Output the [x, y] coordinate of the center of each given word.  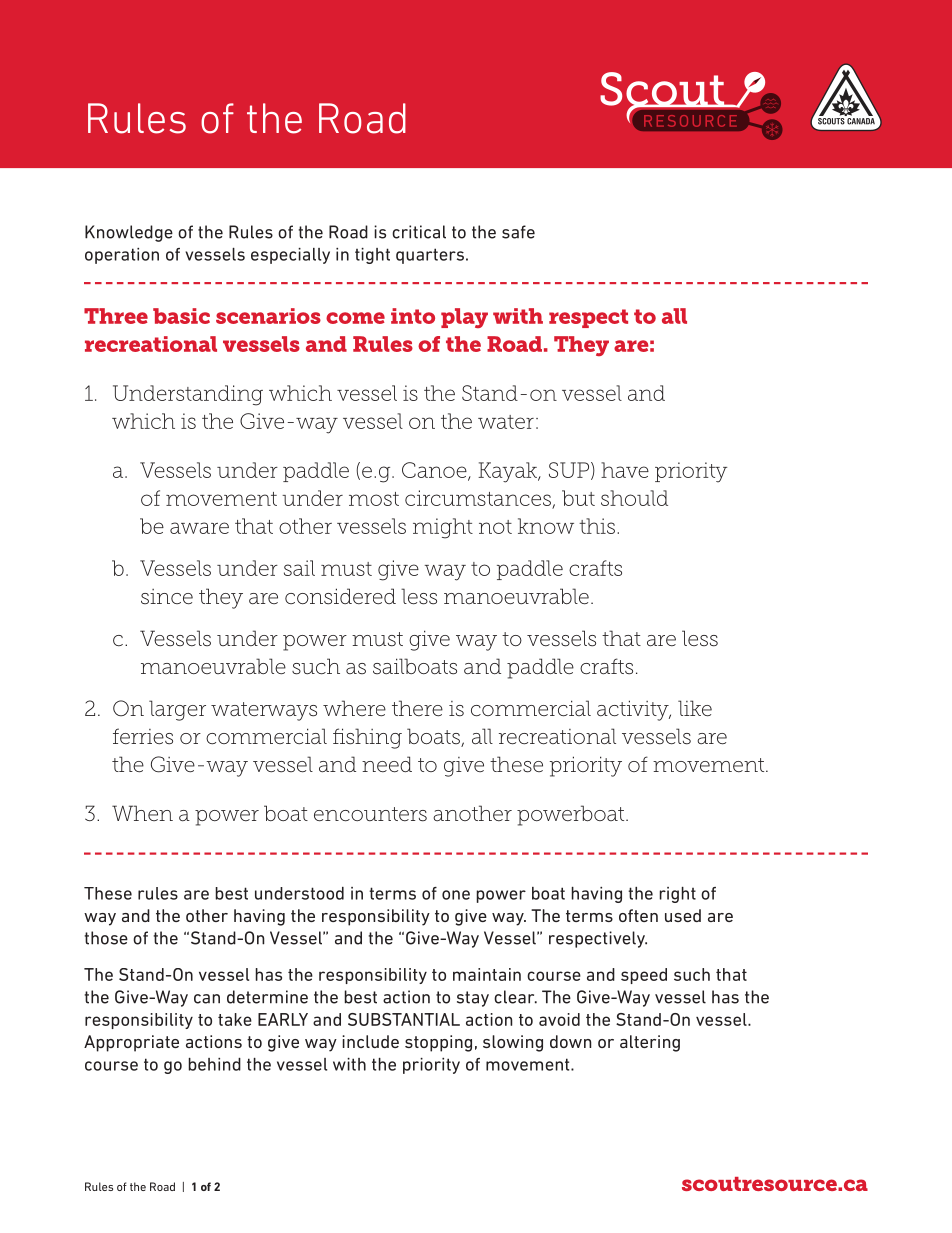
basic [181, 316]
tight [372, 256]
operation [122, 256]
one [456, 895]
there [417, 708]
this [597, 526]
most [374, 499]
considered [340, 596]
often [638, 915]
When [142, 813]
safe [518, 232]
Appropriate [131, 1043]
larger [177, 710]
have [625, 470]
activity [634, 710]
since [167, 597]
